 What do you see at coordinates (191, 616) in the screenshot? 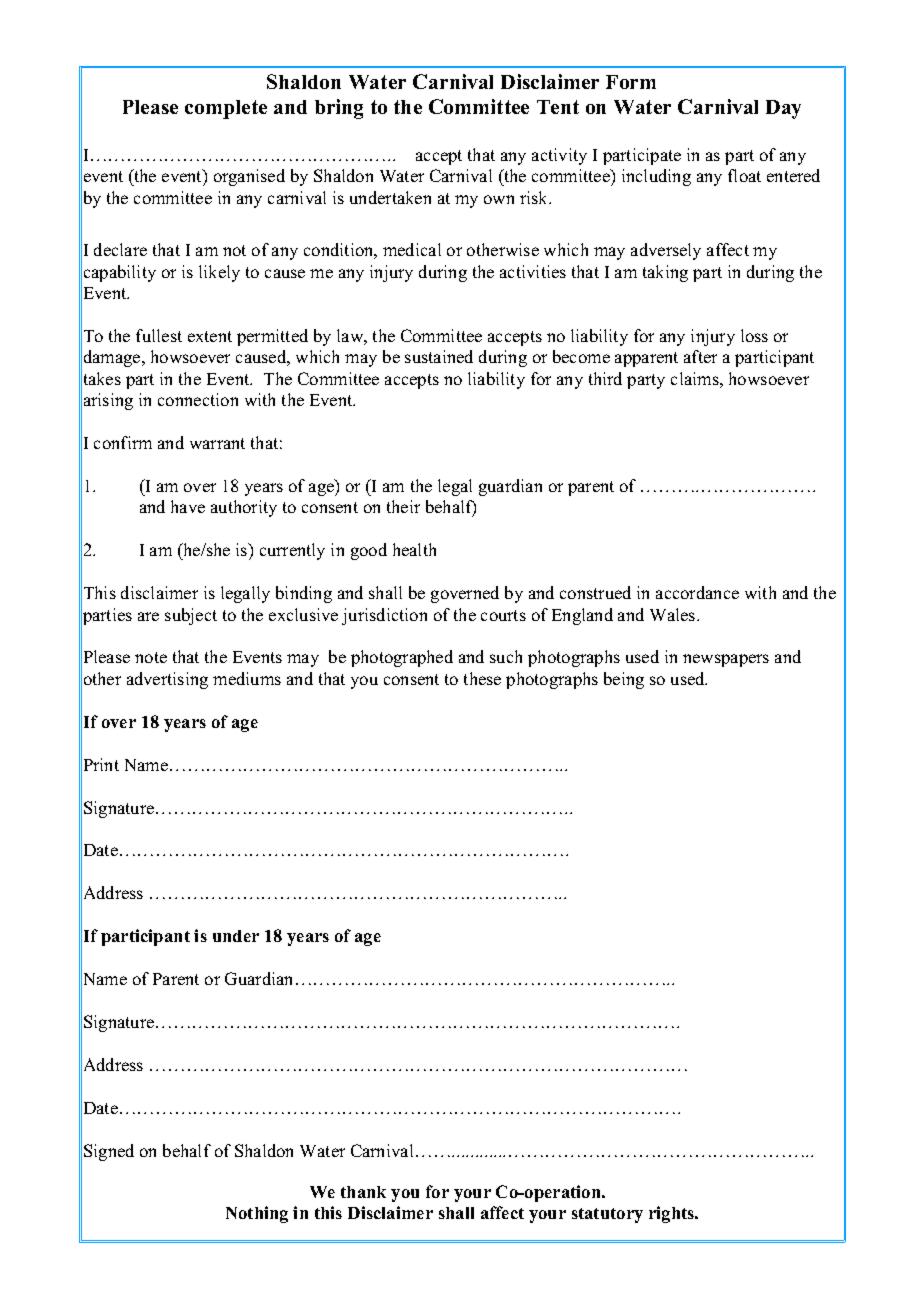
I see `subject` at bounding box center [191, 616].
